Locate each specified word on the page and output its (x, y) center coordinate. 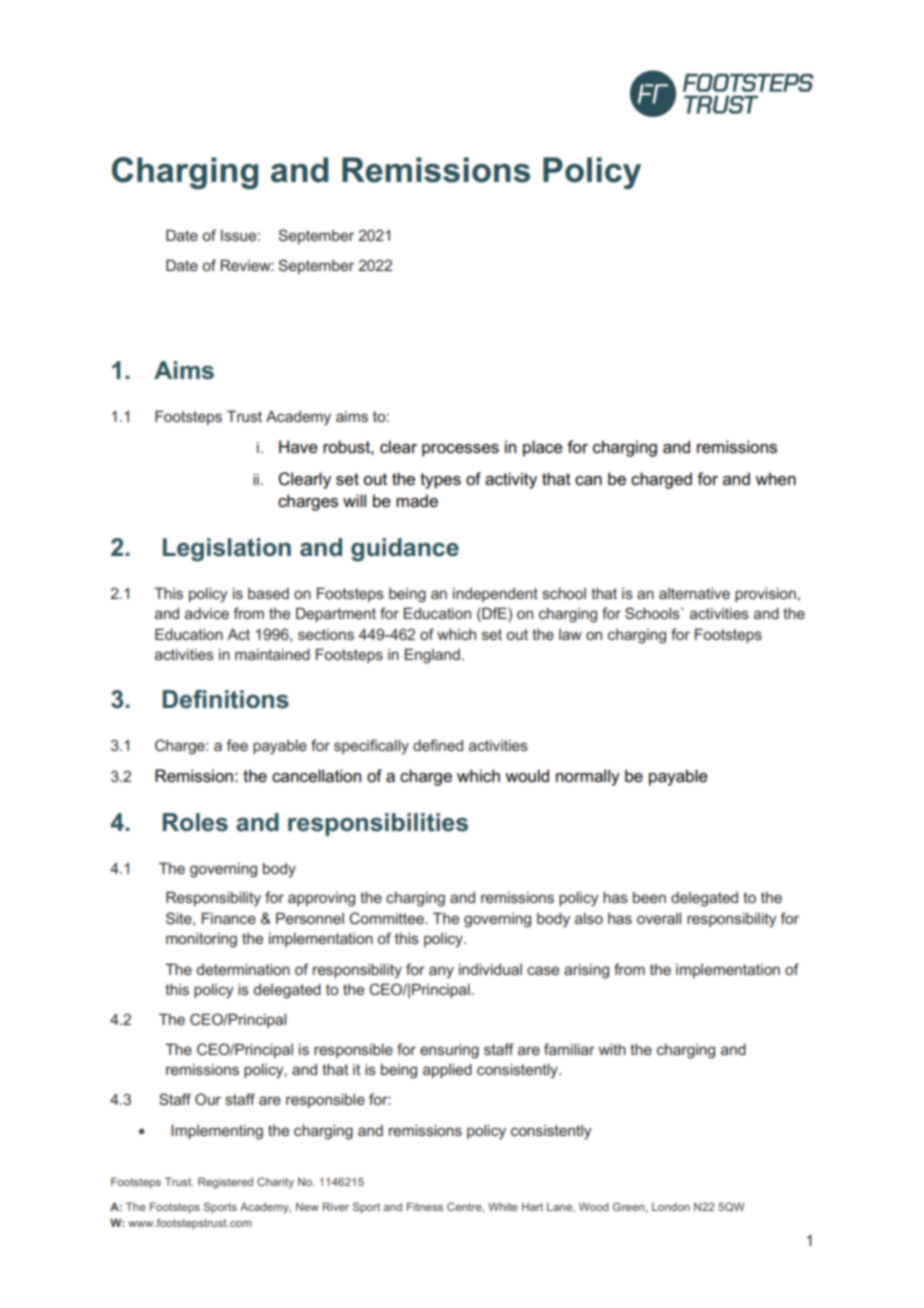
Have (298, 447)
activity (511, 480)
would (527, 776)
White (503, 1207)
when (775, 479)
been (649, 897)
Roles (195, 822)
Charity (275, 1183)
